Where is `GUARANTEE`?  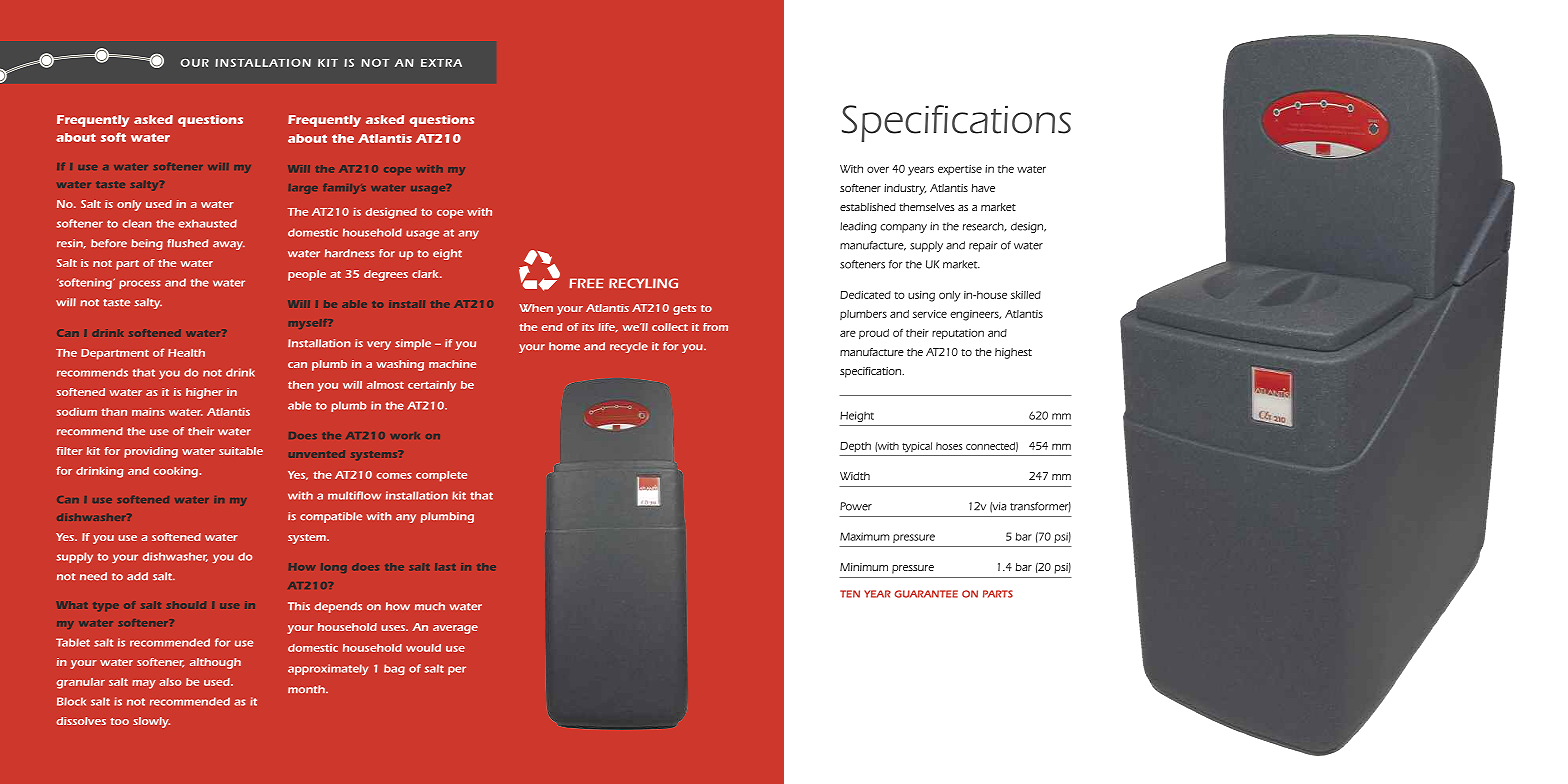
GUARANTEE is located at coordinates (926, 594).
